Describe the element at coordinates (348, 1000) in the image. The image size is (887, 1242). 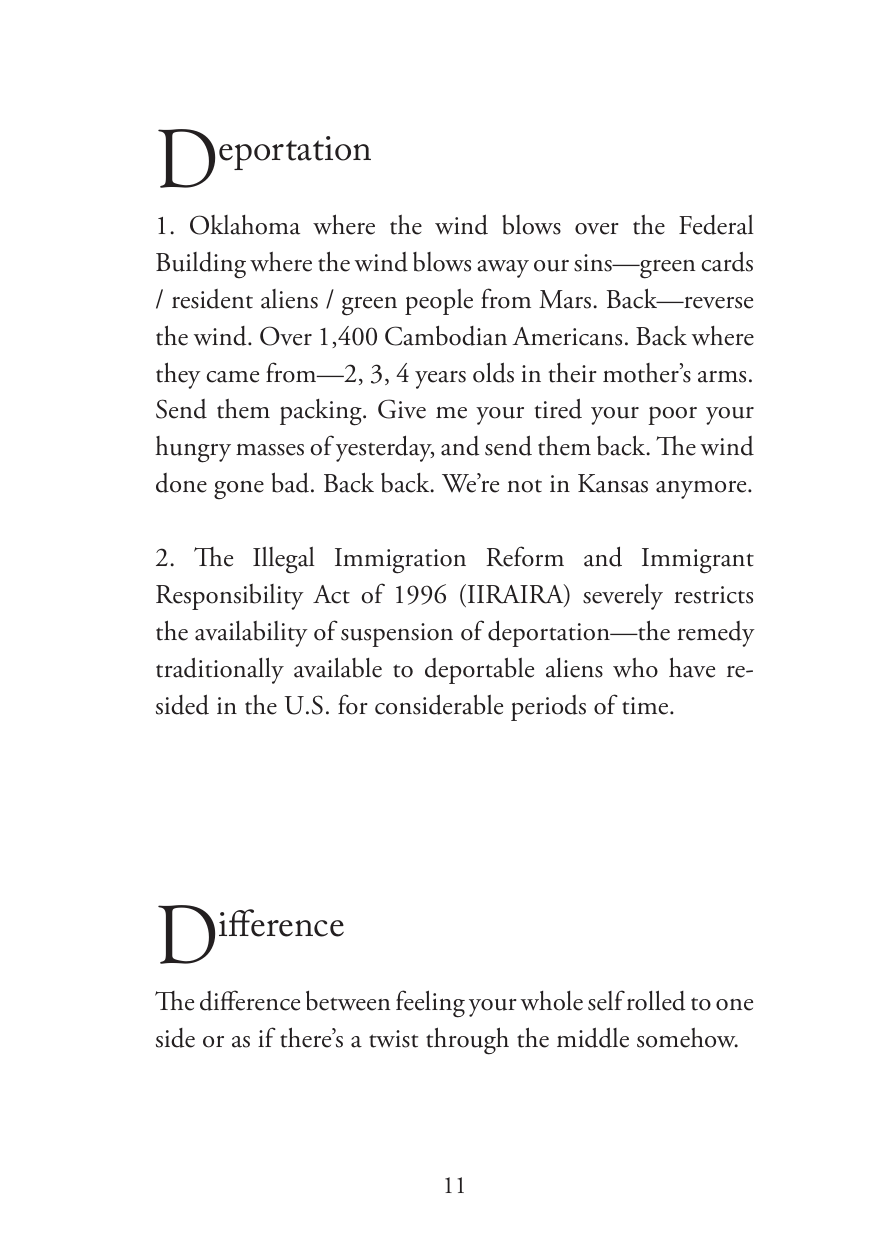
I see `between` at that location.
